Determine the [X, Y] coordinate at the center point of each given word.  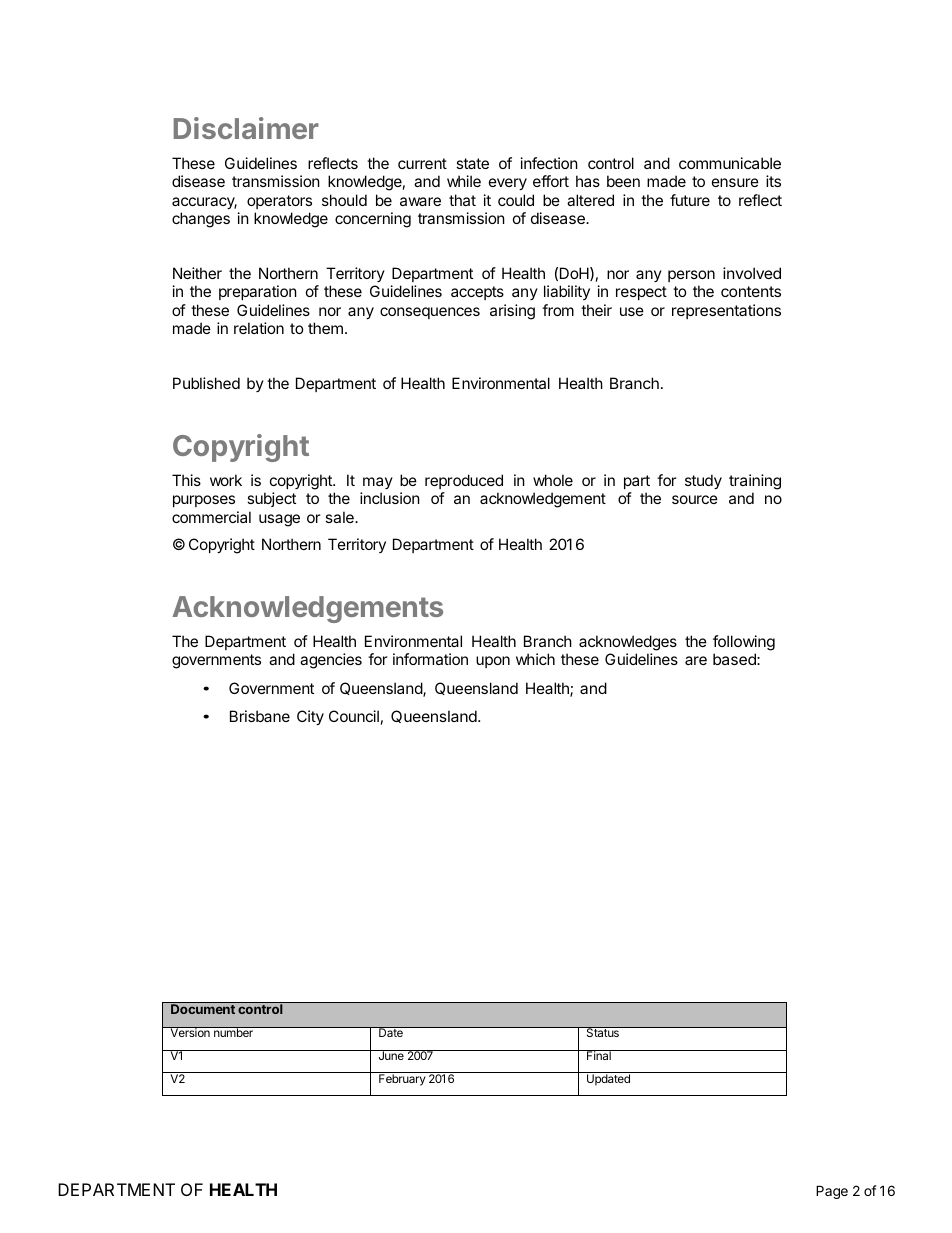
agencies [331, 661]
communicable [730, 163]
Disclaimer [246, 128]
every [508, 184]
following [744, 643]
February [402, 1080]
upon [493, 662]
